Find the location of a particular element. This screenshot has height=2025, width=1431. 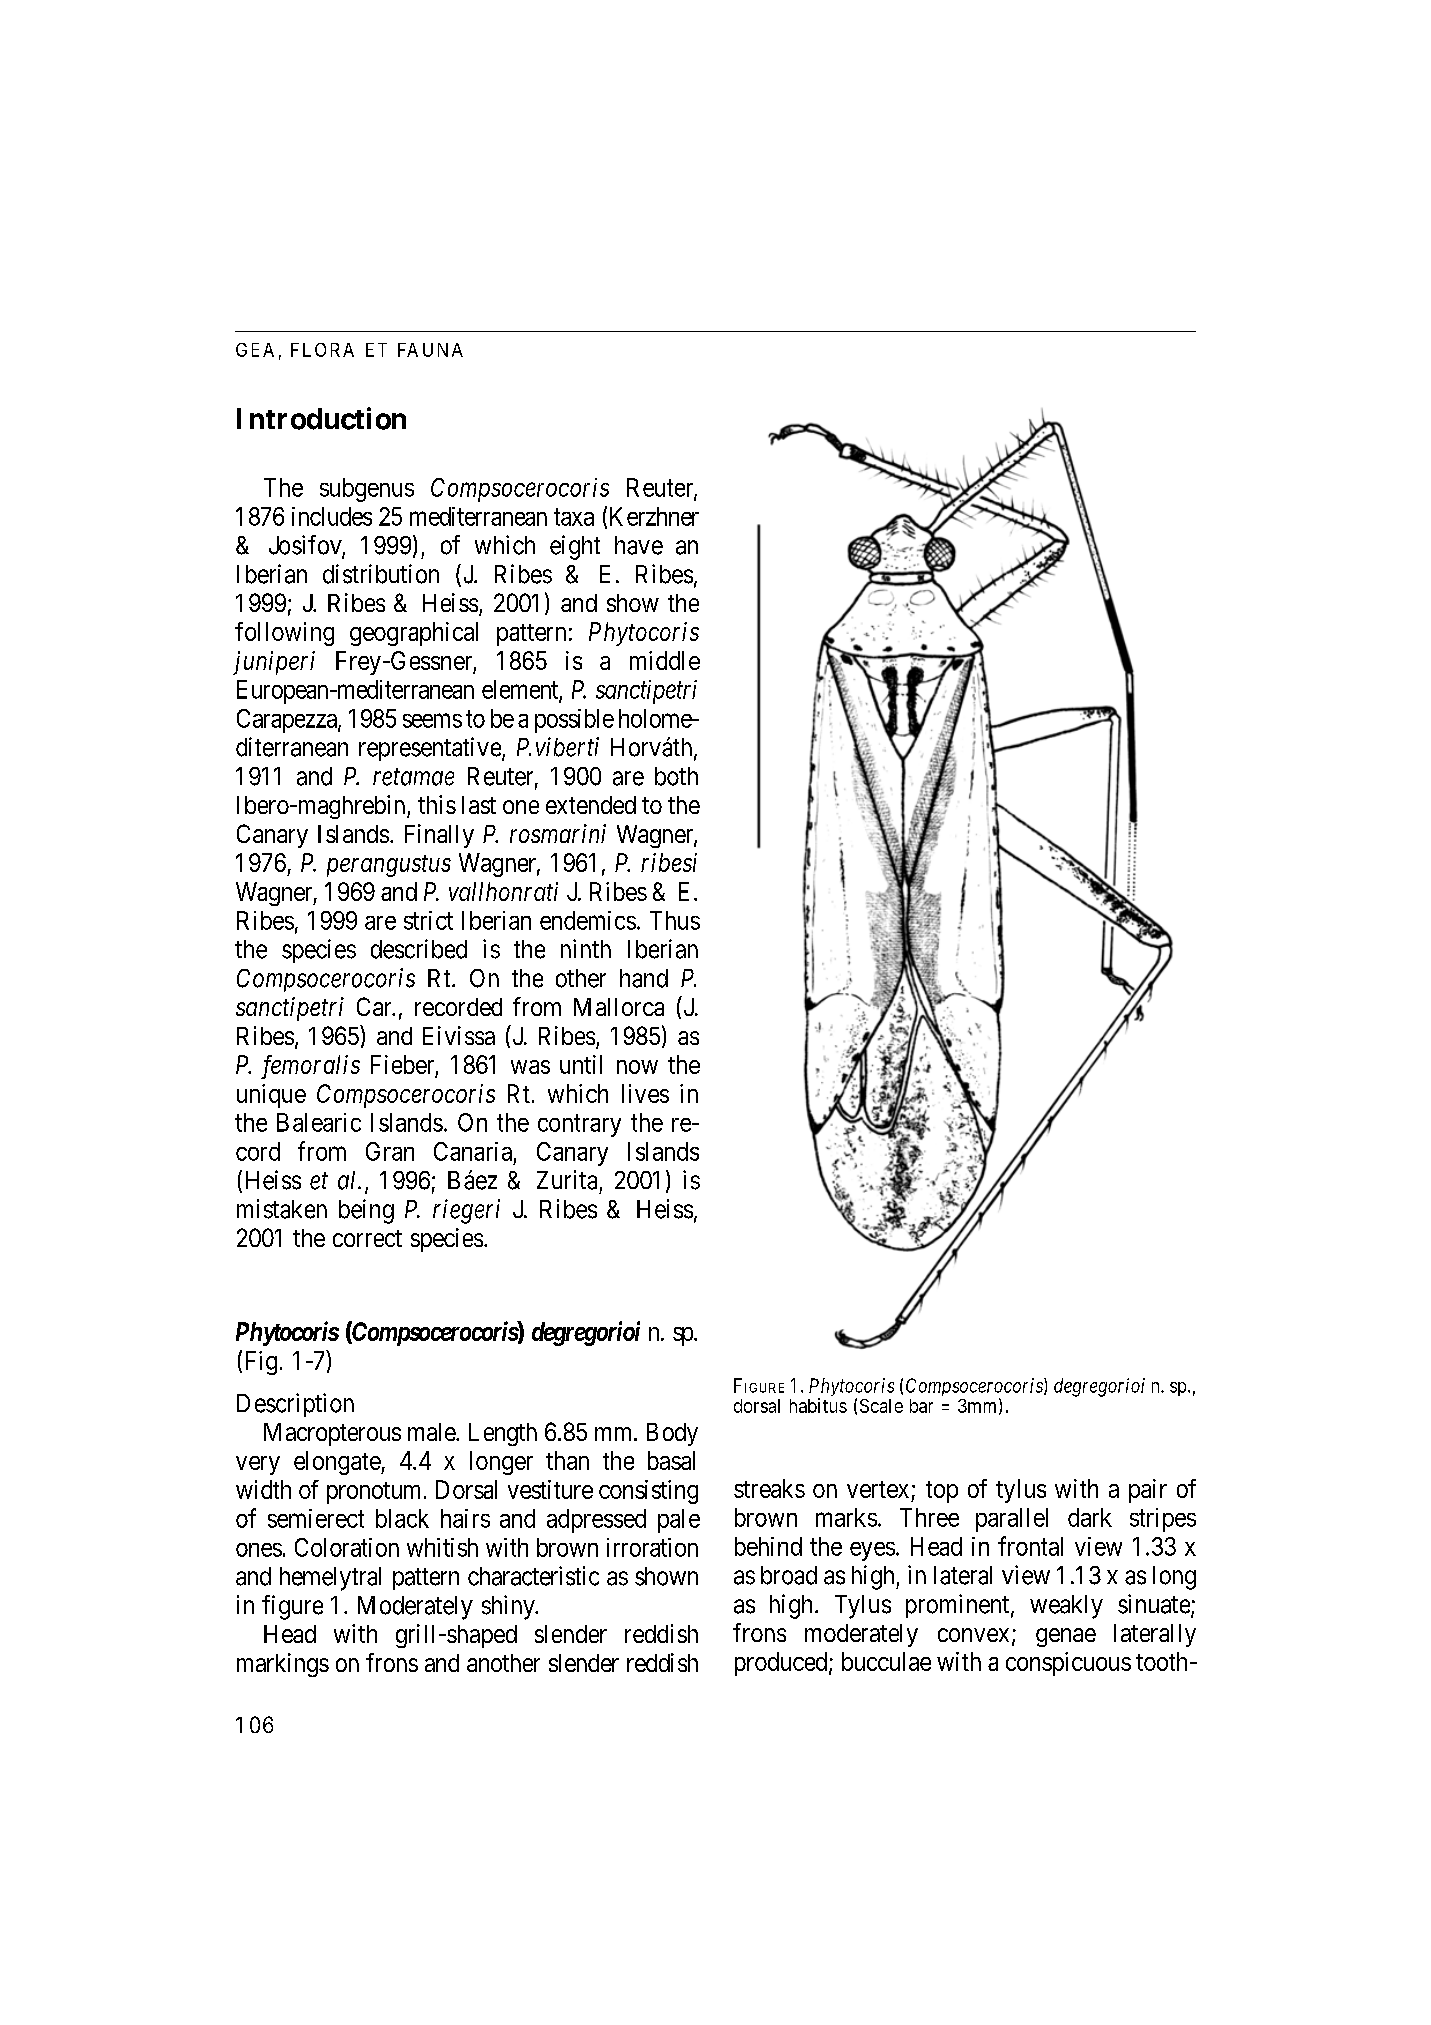

produced is located at coordinates (782, 1664).
